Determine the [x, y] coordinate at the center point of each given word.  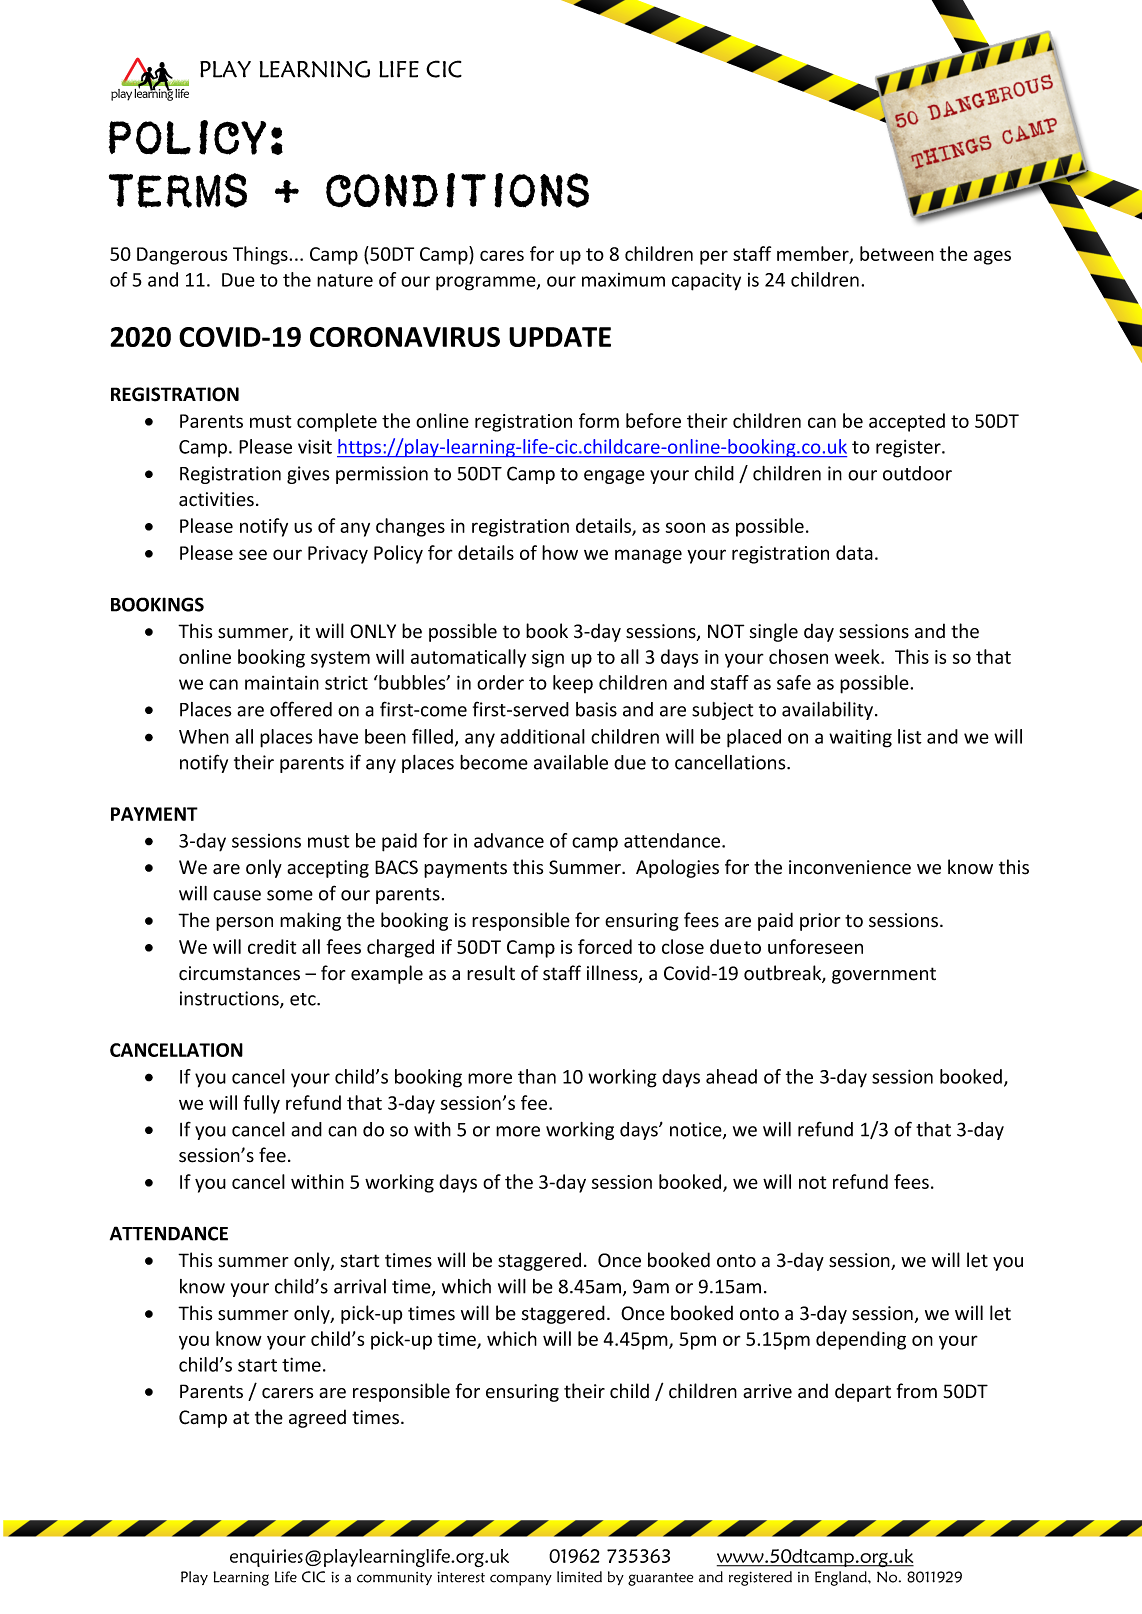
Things [261, 255]
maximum [623, 280]
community [394, 1578]
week [858, 656]
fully [261, 1104]
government [884, 975]
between [897, 253]
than [537, 1076]
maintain [282, 683]
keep [573, 684]
